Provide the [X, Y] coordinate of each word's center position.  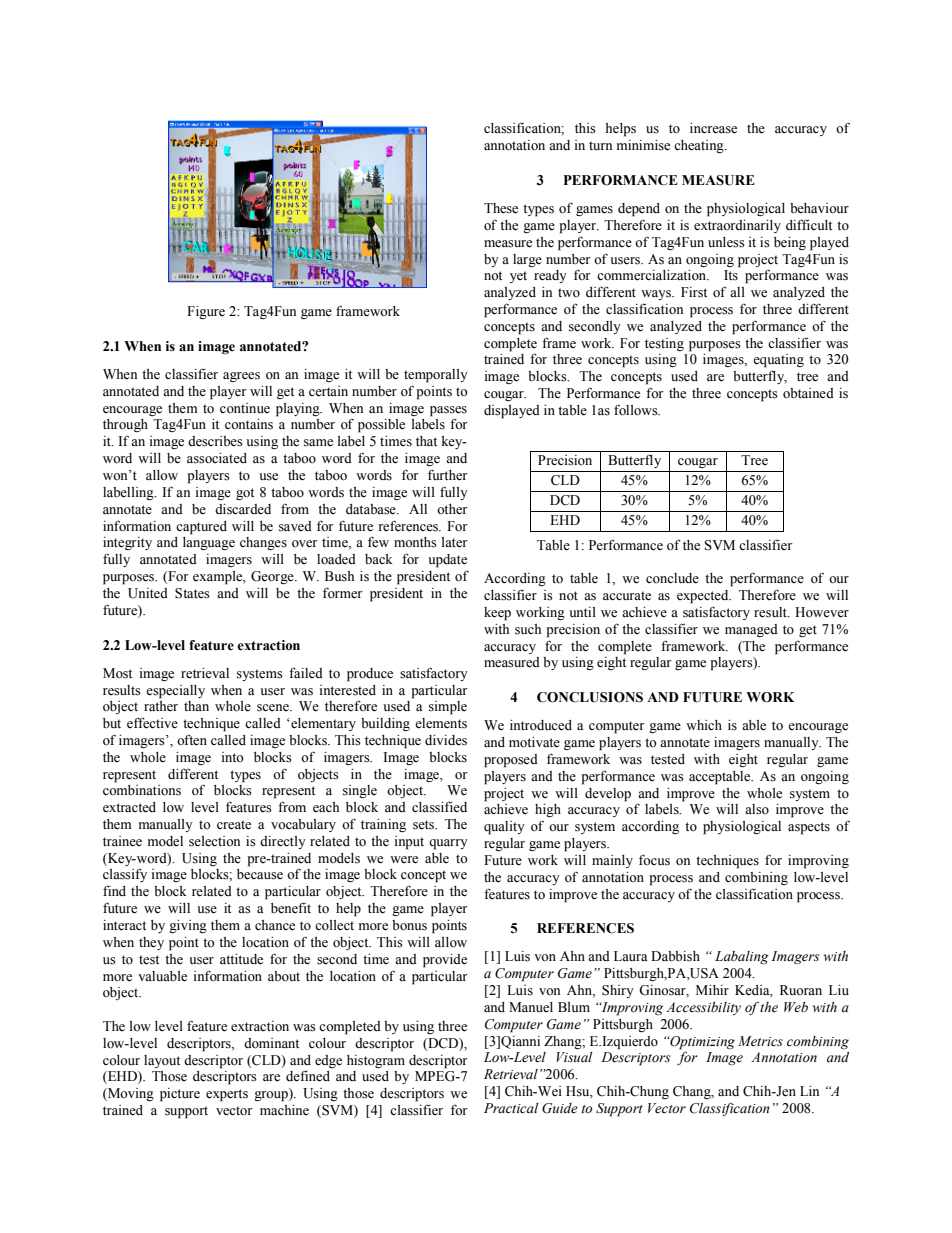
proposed [511, 761]
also [757, 809]
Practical [511, 1108]
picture [180, 1095]
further [448, 475]
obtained [808, 393]
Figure [206, 312]
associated [217, 458]
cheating [700, 146]
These [501, 208]
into [233, 757]
